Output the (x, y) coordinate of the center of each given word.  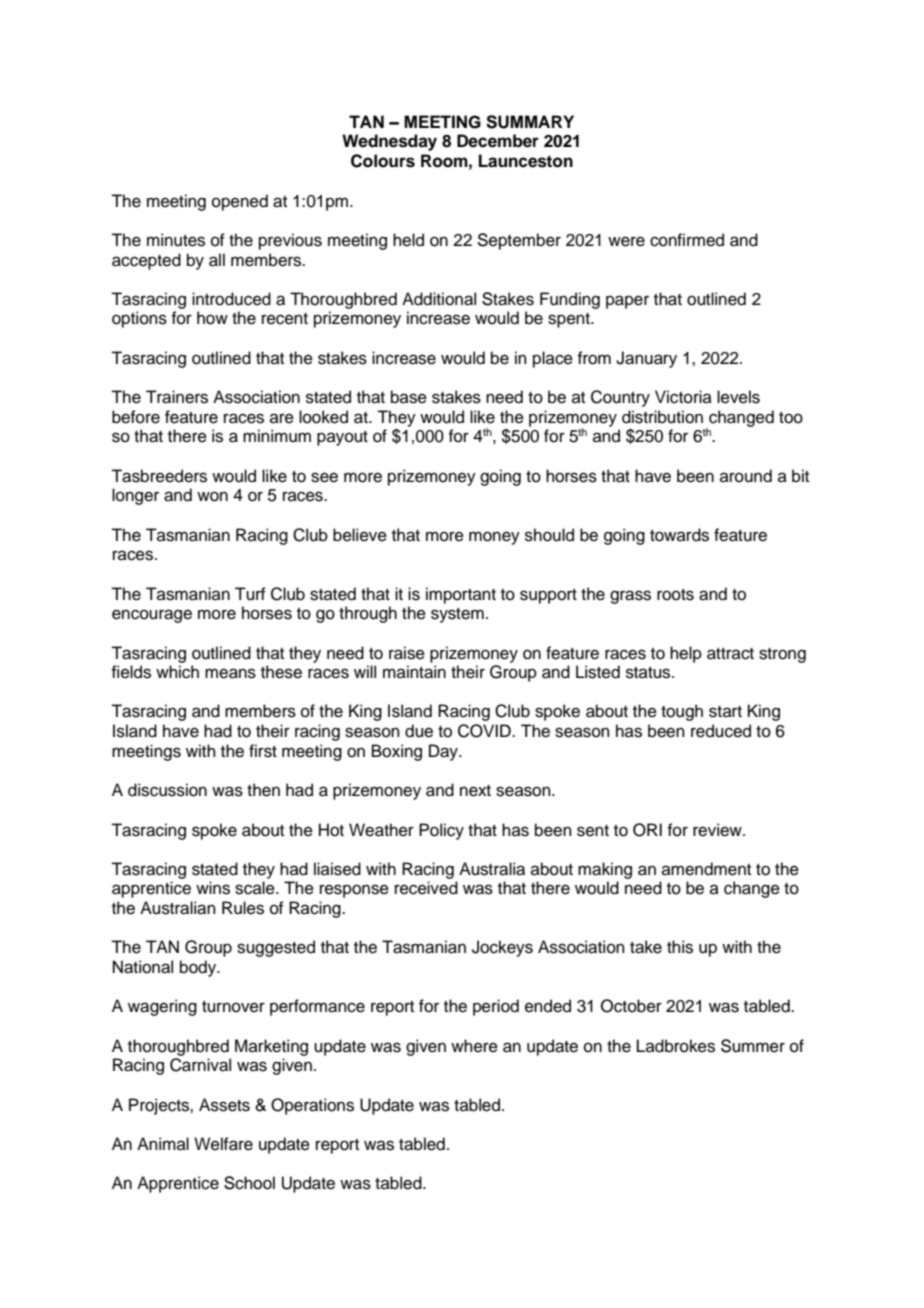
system (457, 615)
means (230, 673)
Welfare (223, 1144)
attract (730, 654)
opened (240, 202)
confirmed (687, 240)
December (498, 141)
